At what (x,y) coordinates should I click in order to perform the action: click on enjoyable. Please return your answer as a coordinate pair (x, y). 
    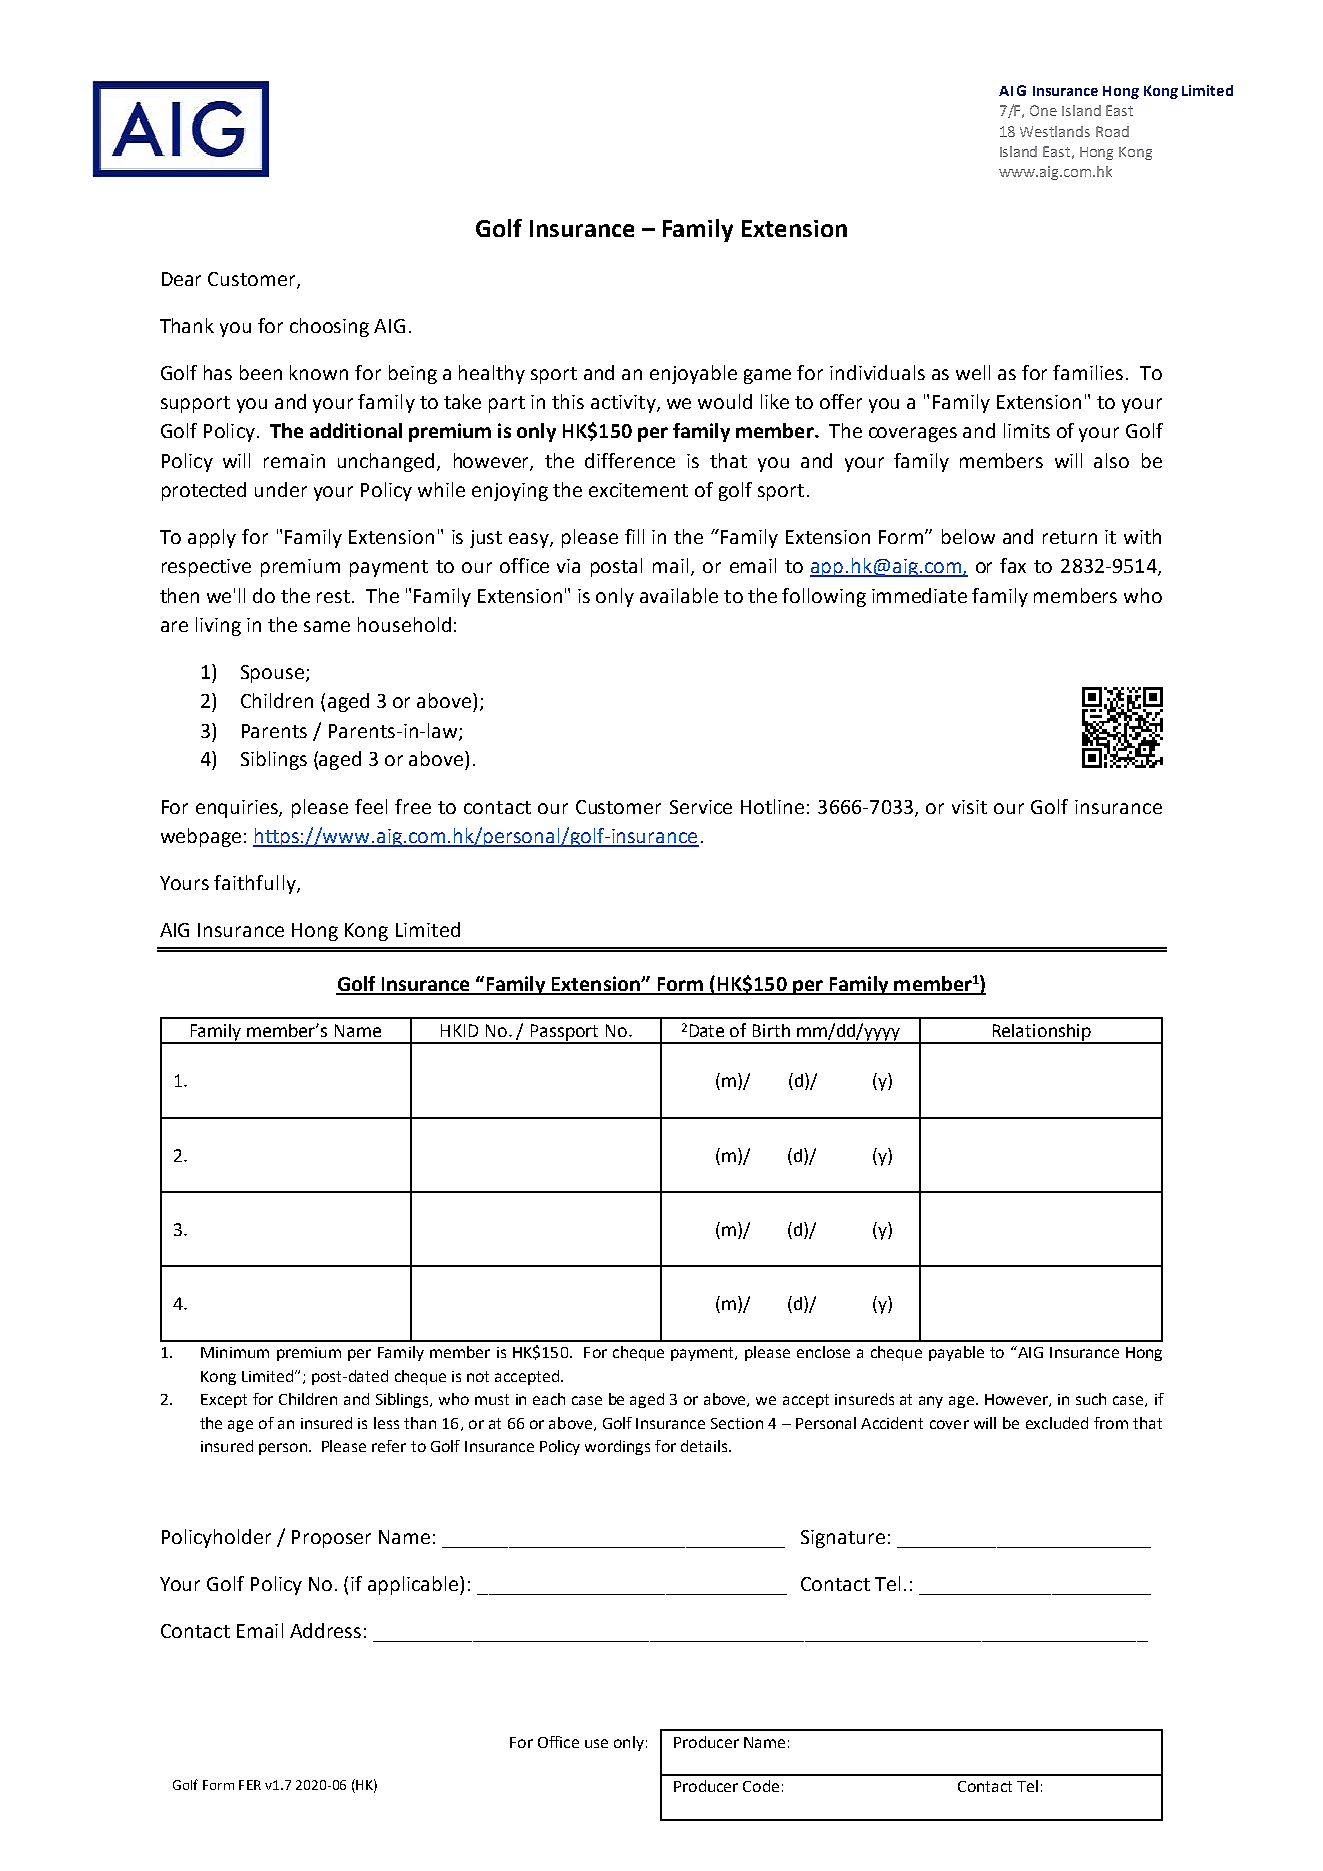
    Looking at the image, I should click on (693, 374).
